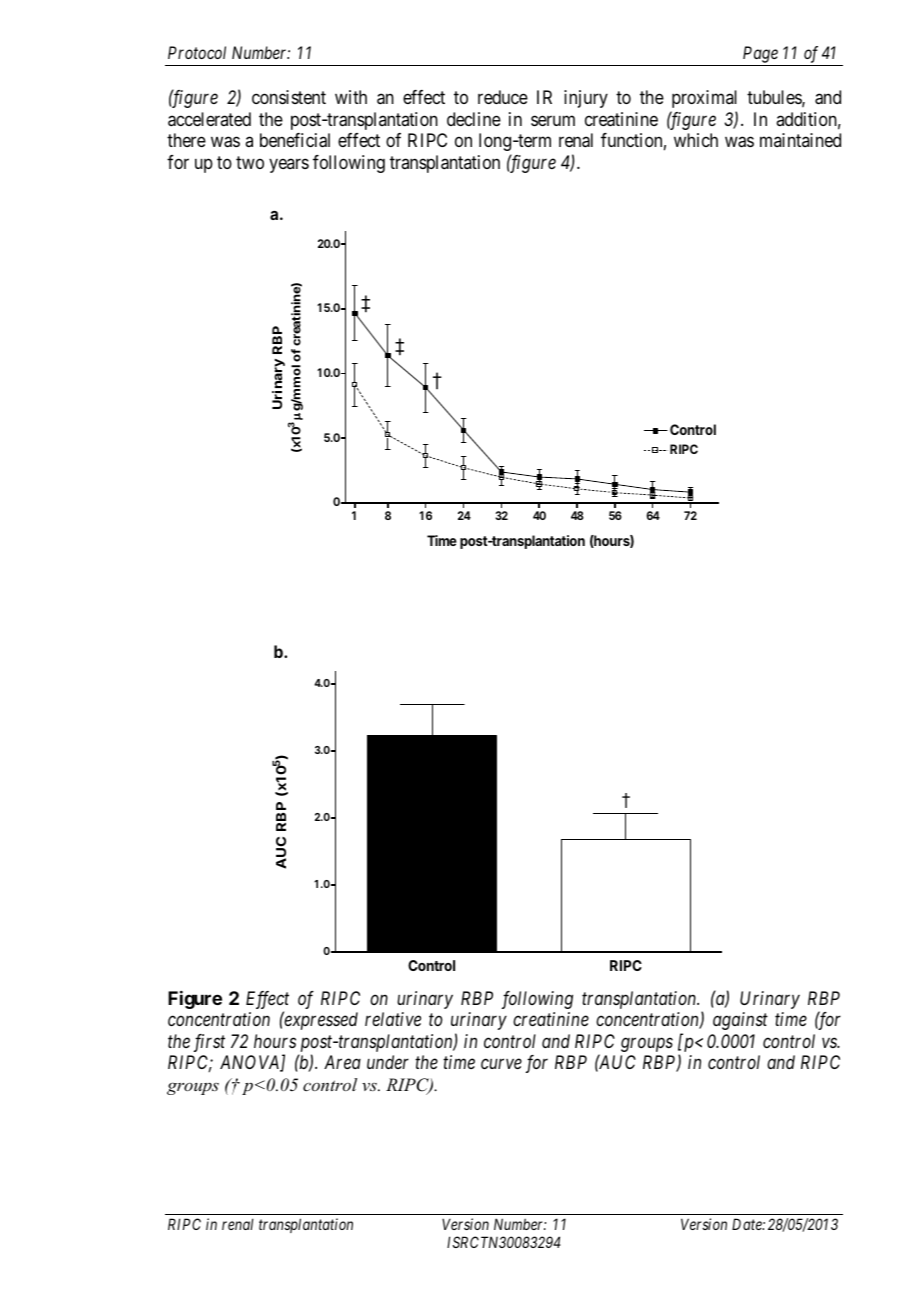 The height and width of the image is (1308, 924). Describe the element at coordinates (503, 97) in the image. I see `reduce` at that location.
